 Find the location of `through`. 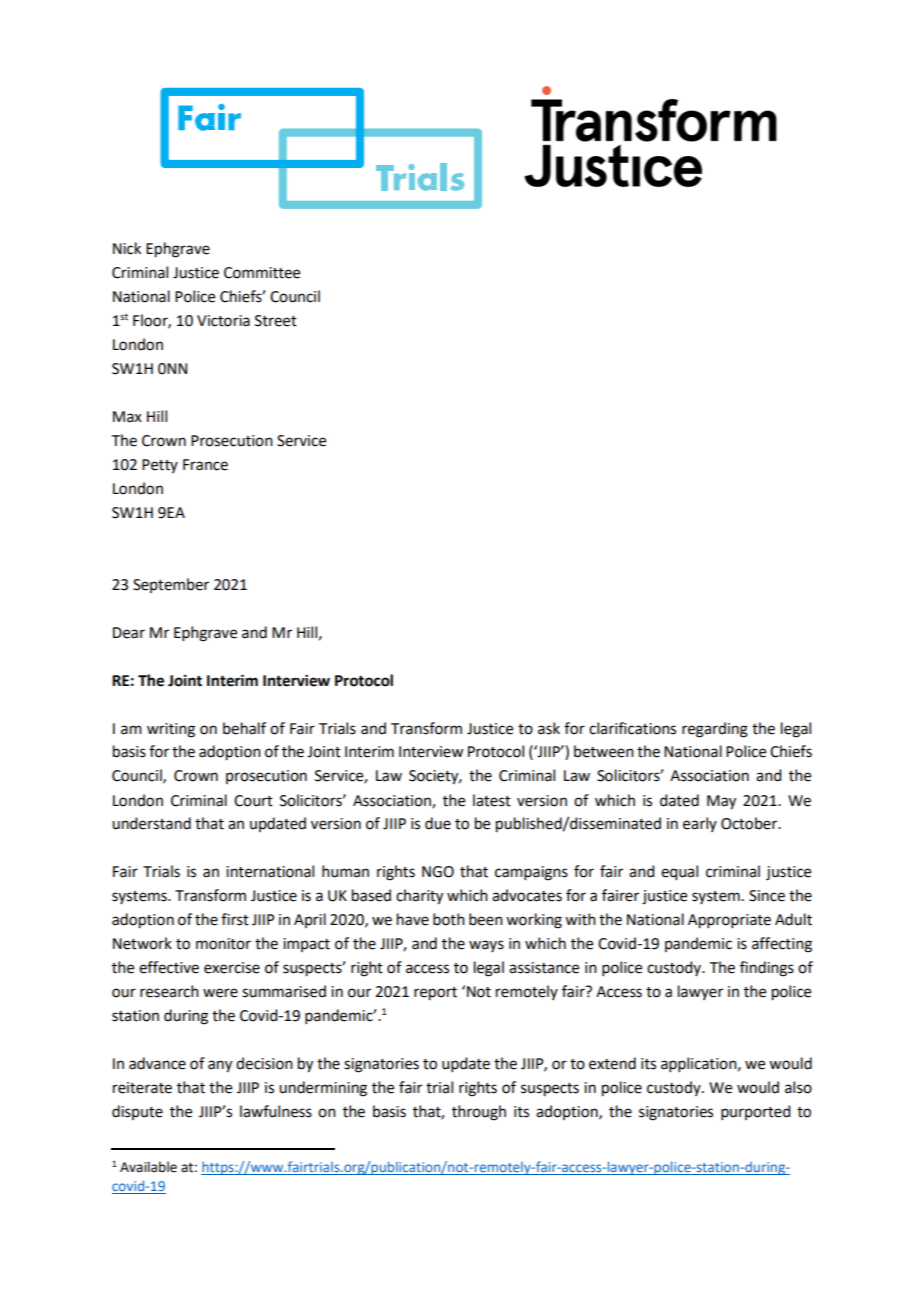

through is located at coordinates (479, 1113).
